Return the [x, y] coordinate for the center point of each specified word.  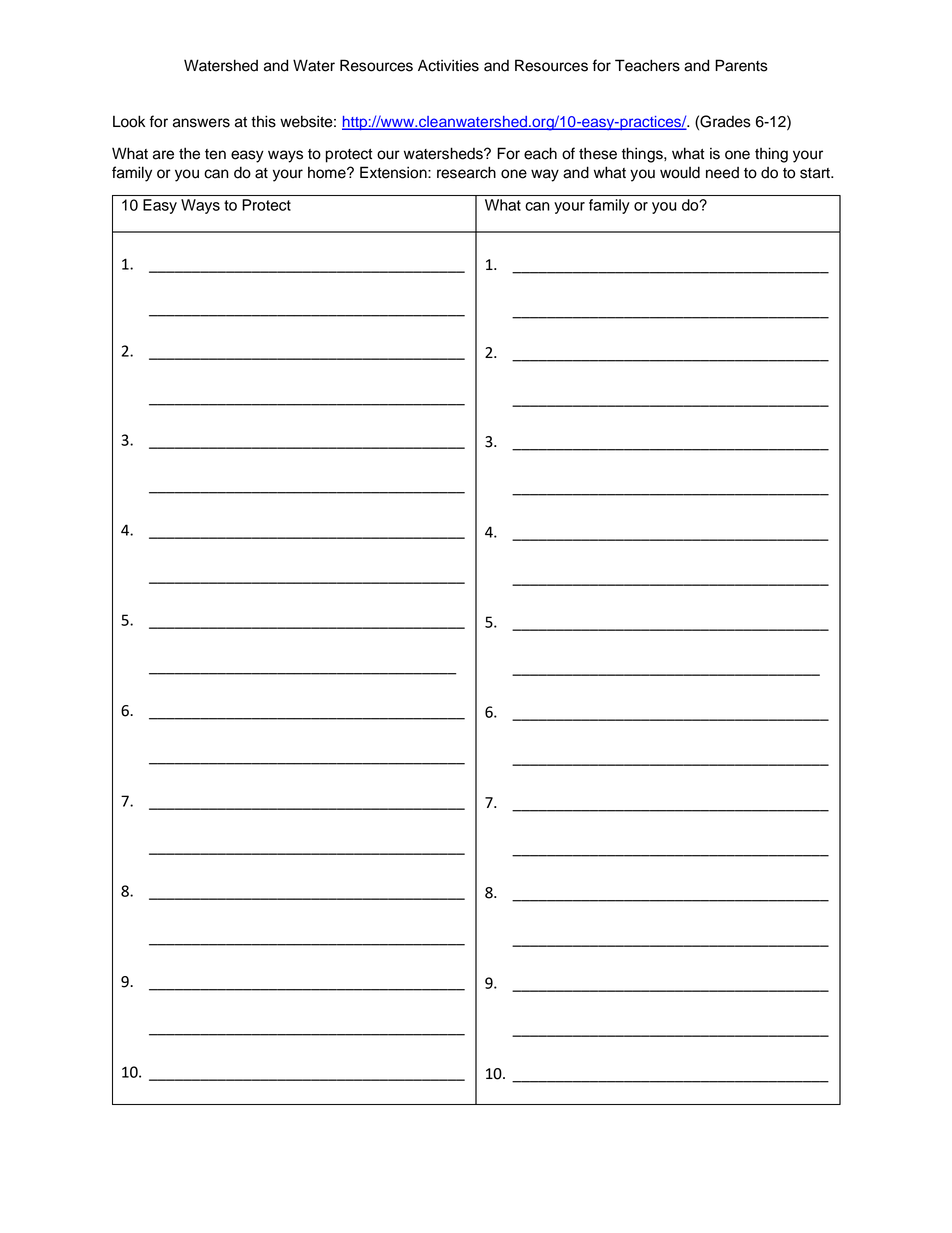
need [722, 173]
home [328, 172]
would [680, 172]
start [816, 173]
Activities [448, 65]
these [598, 153]
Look [129, 121]
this [263, 121]
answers [201, 123]
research [466, 172]
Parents [741, 65]
